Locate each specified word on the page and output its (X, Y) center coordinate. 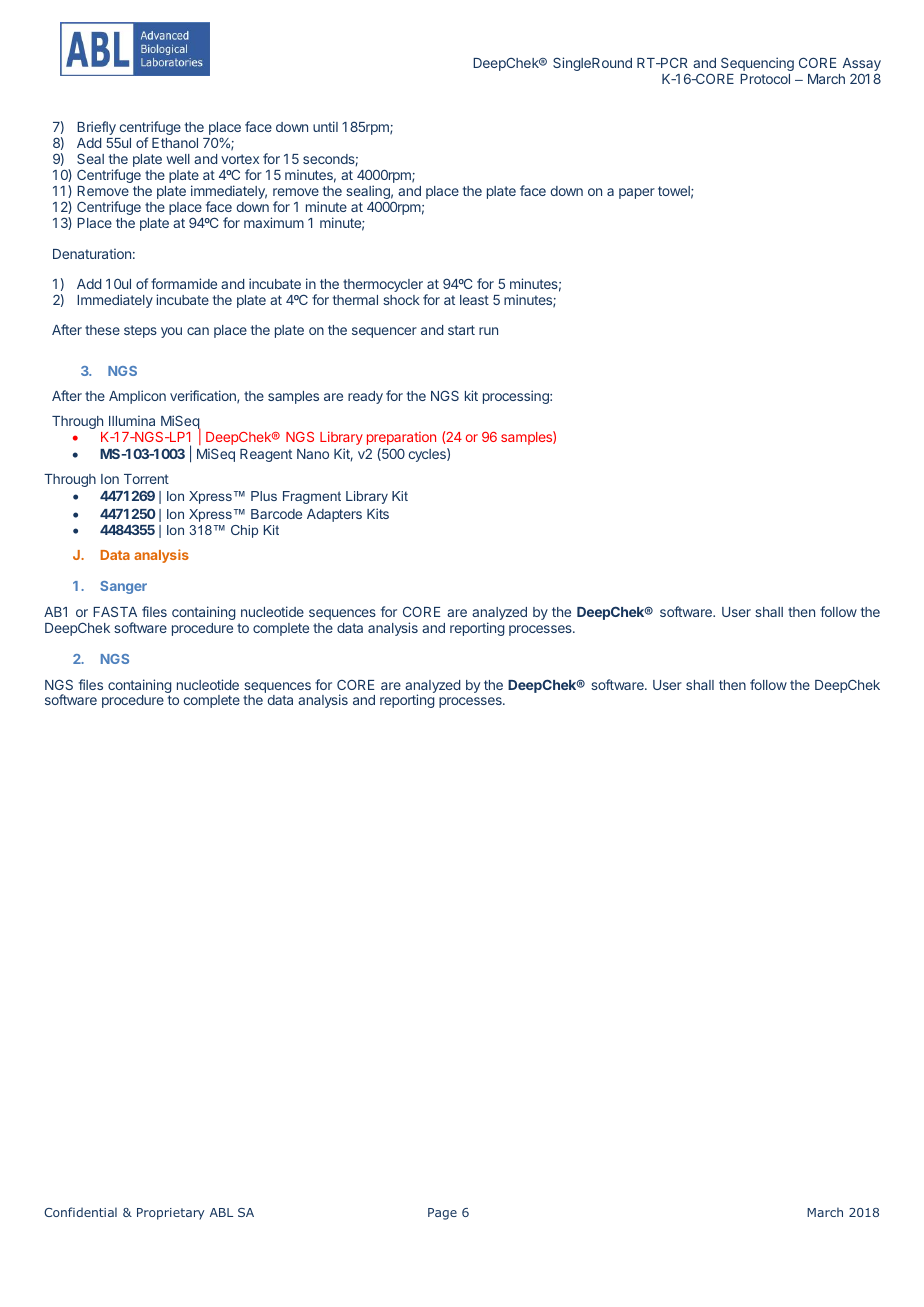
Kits (378, 513)
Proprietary (171, 1214)
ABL (221, 1212)
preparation (401, 438)
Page (442, 1214)
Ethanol (175, 143)
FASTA (115, 611)
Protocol (765, 79)
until (325, 126)
